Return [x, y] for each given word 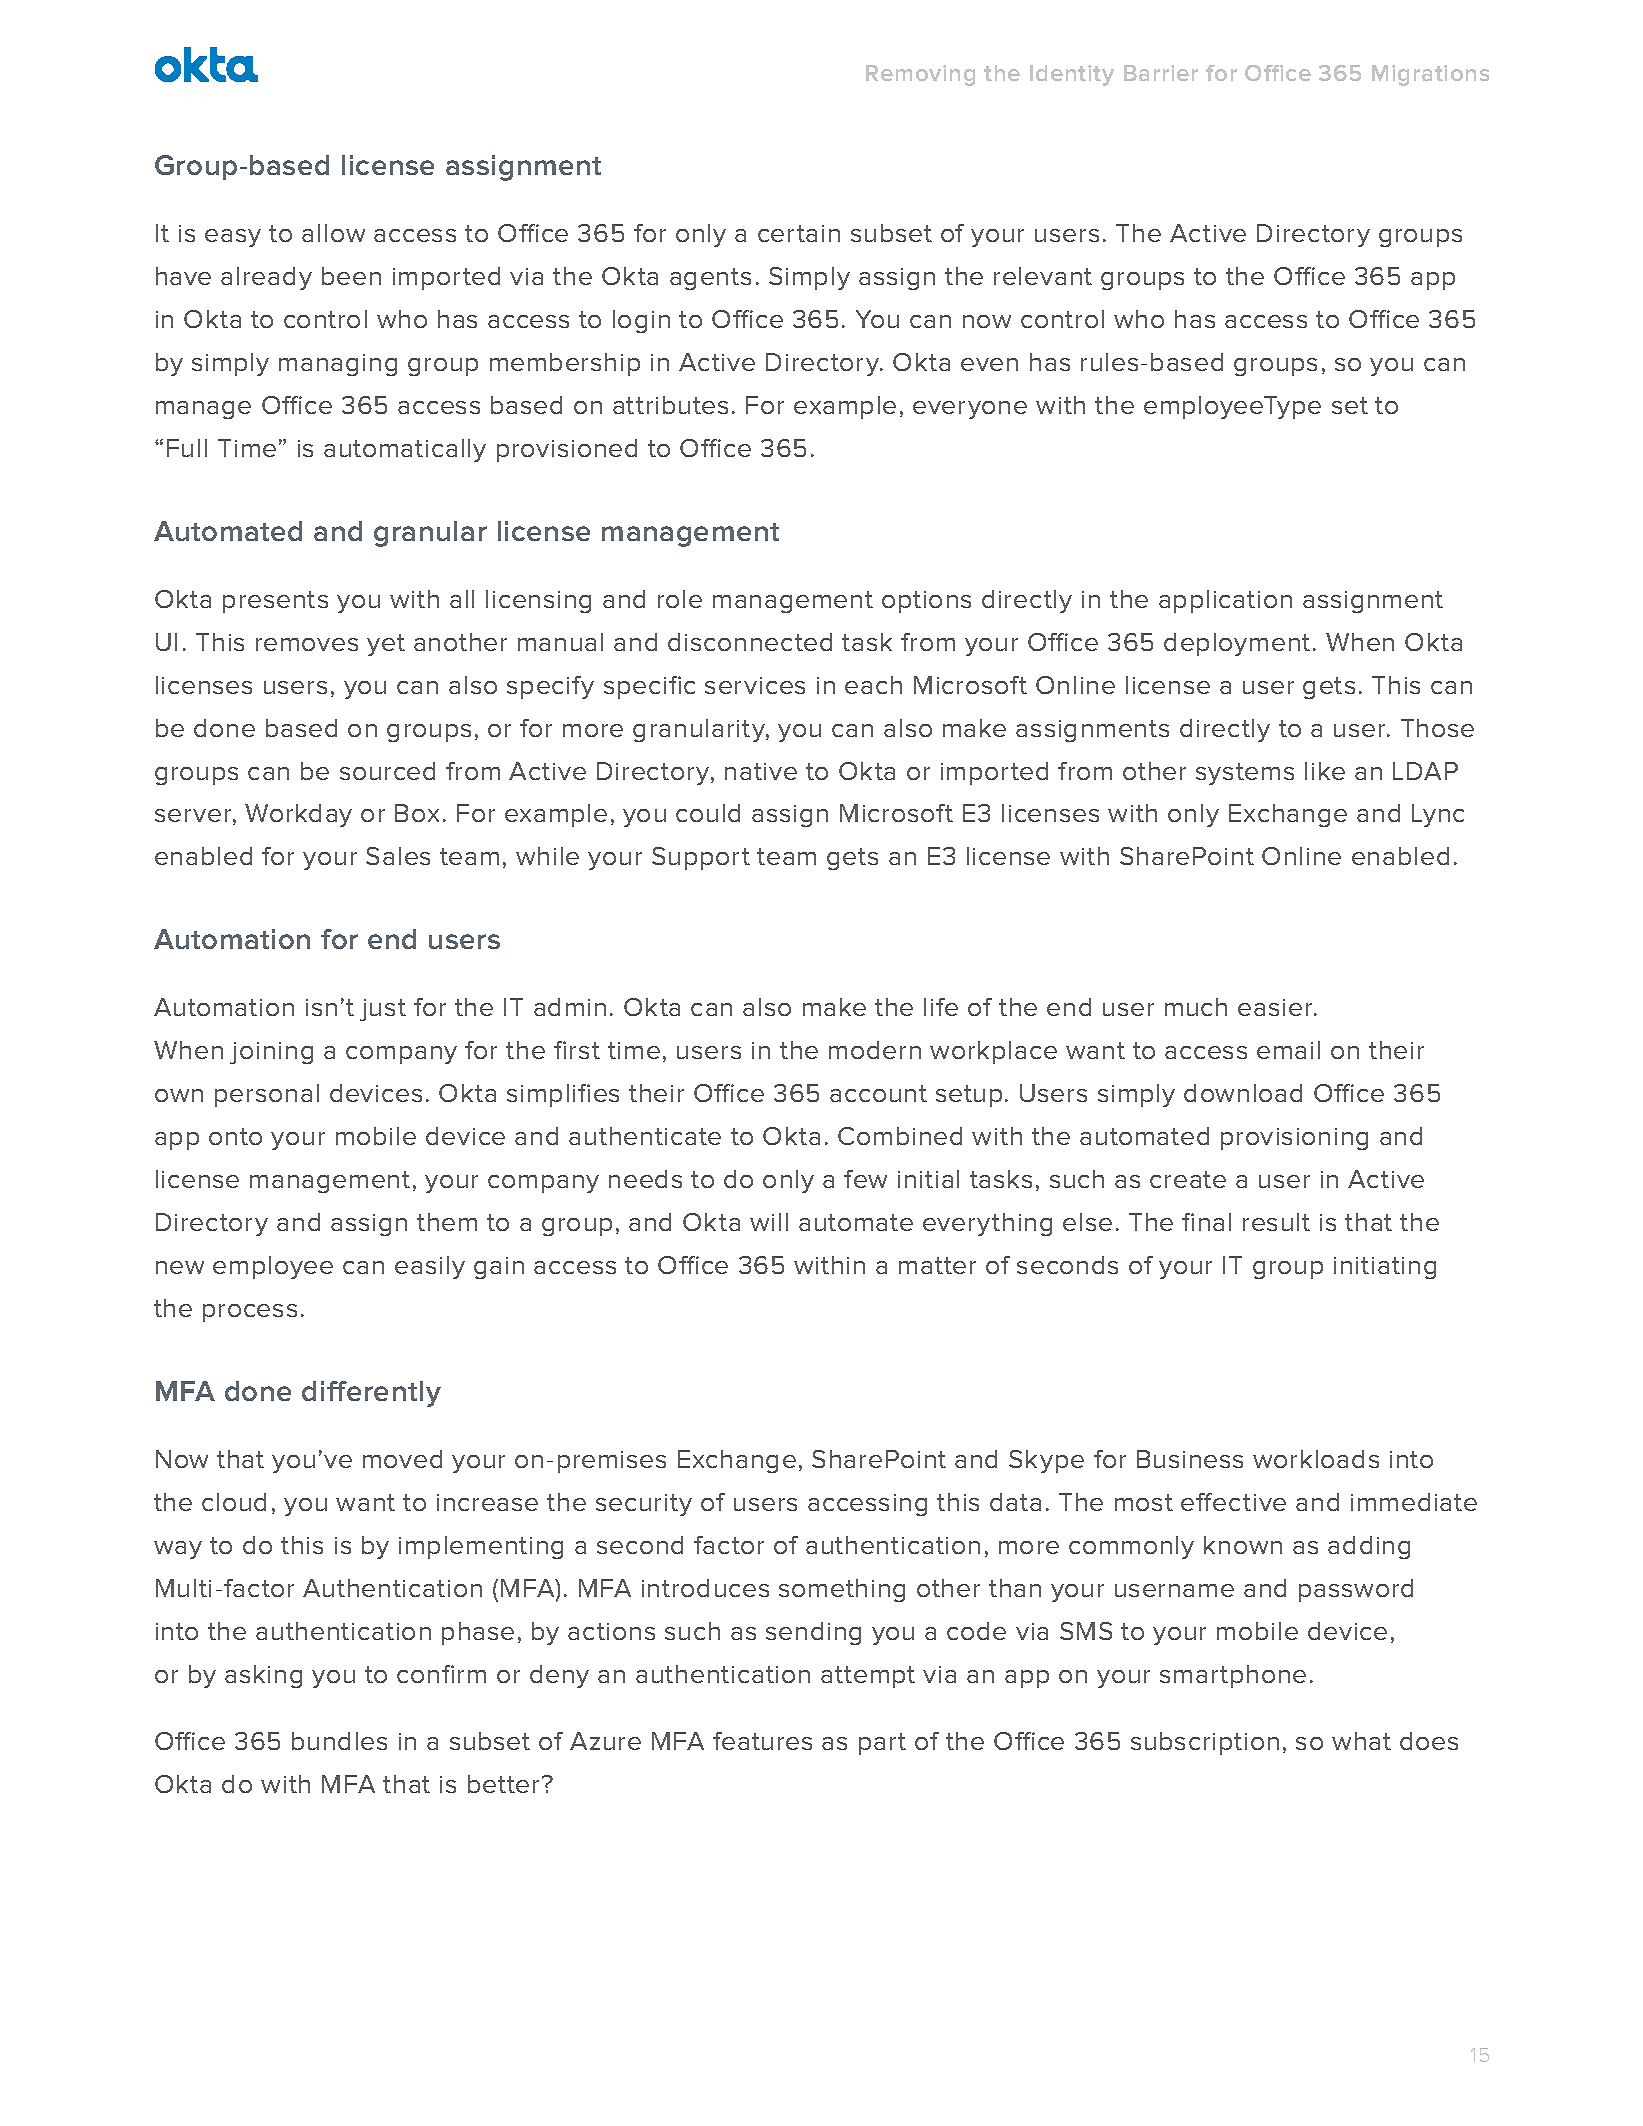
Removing [920, 75]
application [1225, 601]
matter [937, 1265]
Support [701, 858]
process [250, 1313]
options [926, 602]
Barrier [1161, 73]
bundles [339, 1741]
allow [333, 233]
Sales [398, 856]
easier [1276, 1007]
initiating [1385, 1268]
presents [275, 602]
